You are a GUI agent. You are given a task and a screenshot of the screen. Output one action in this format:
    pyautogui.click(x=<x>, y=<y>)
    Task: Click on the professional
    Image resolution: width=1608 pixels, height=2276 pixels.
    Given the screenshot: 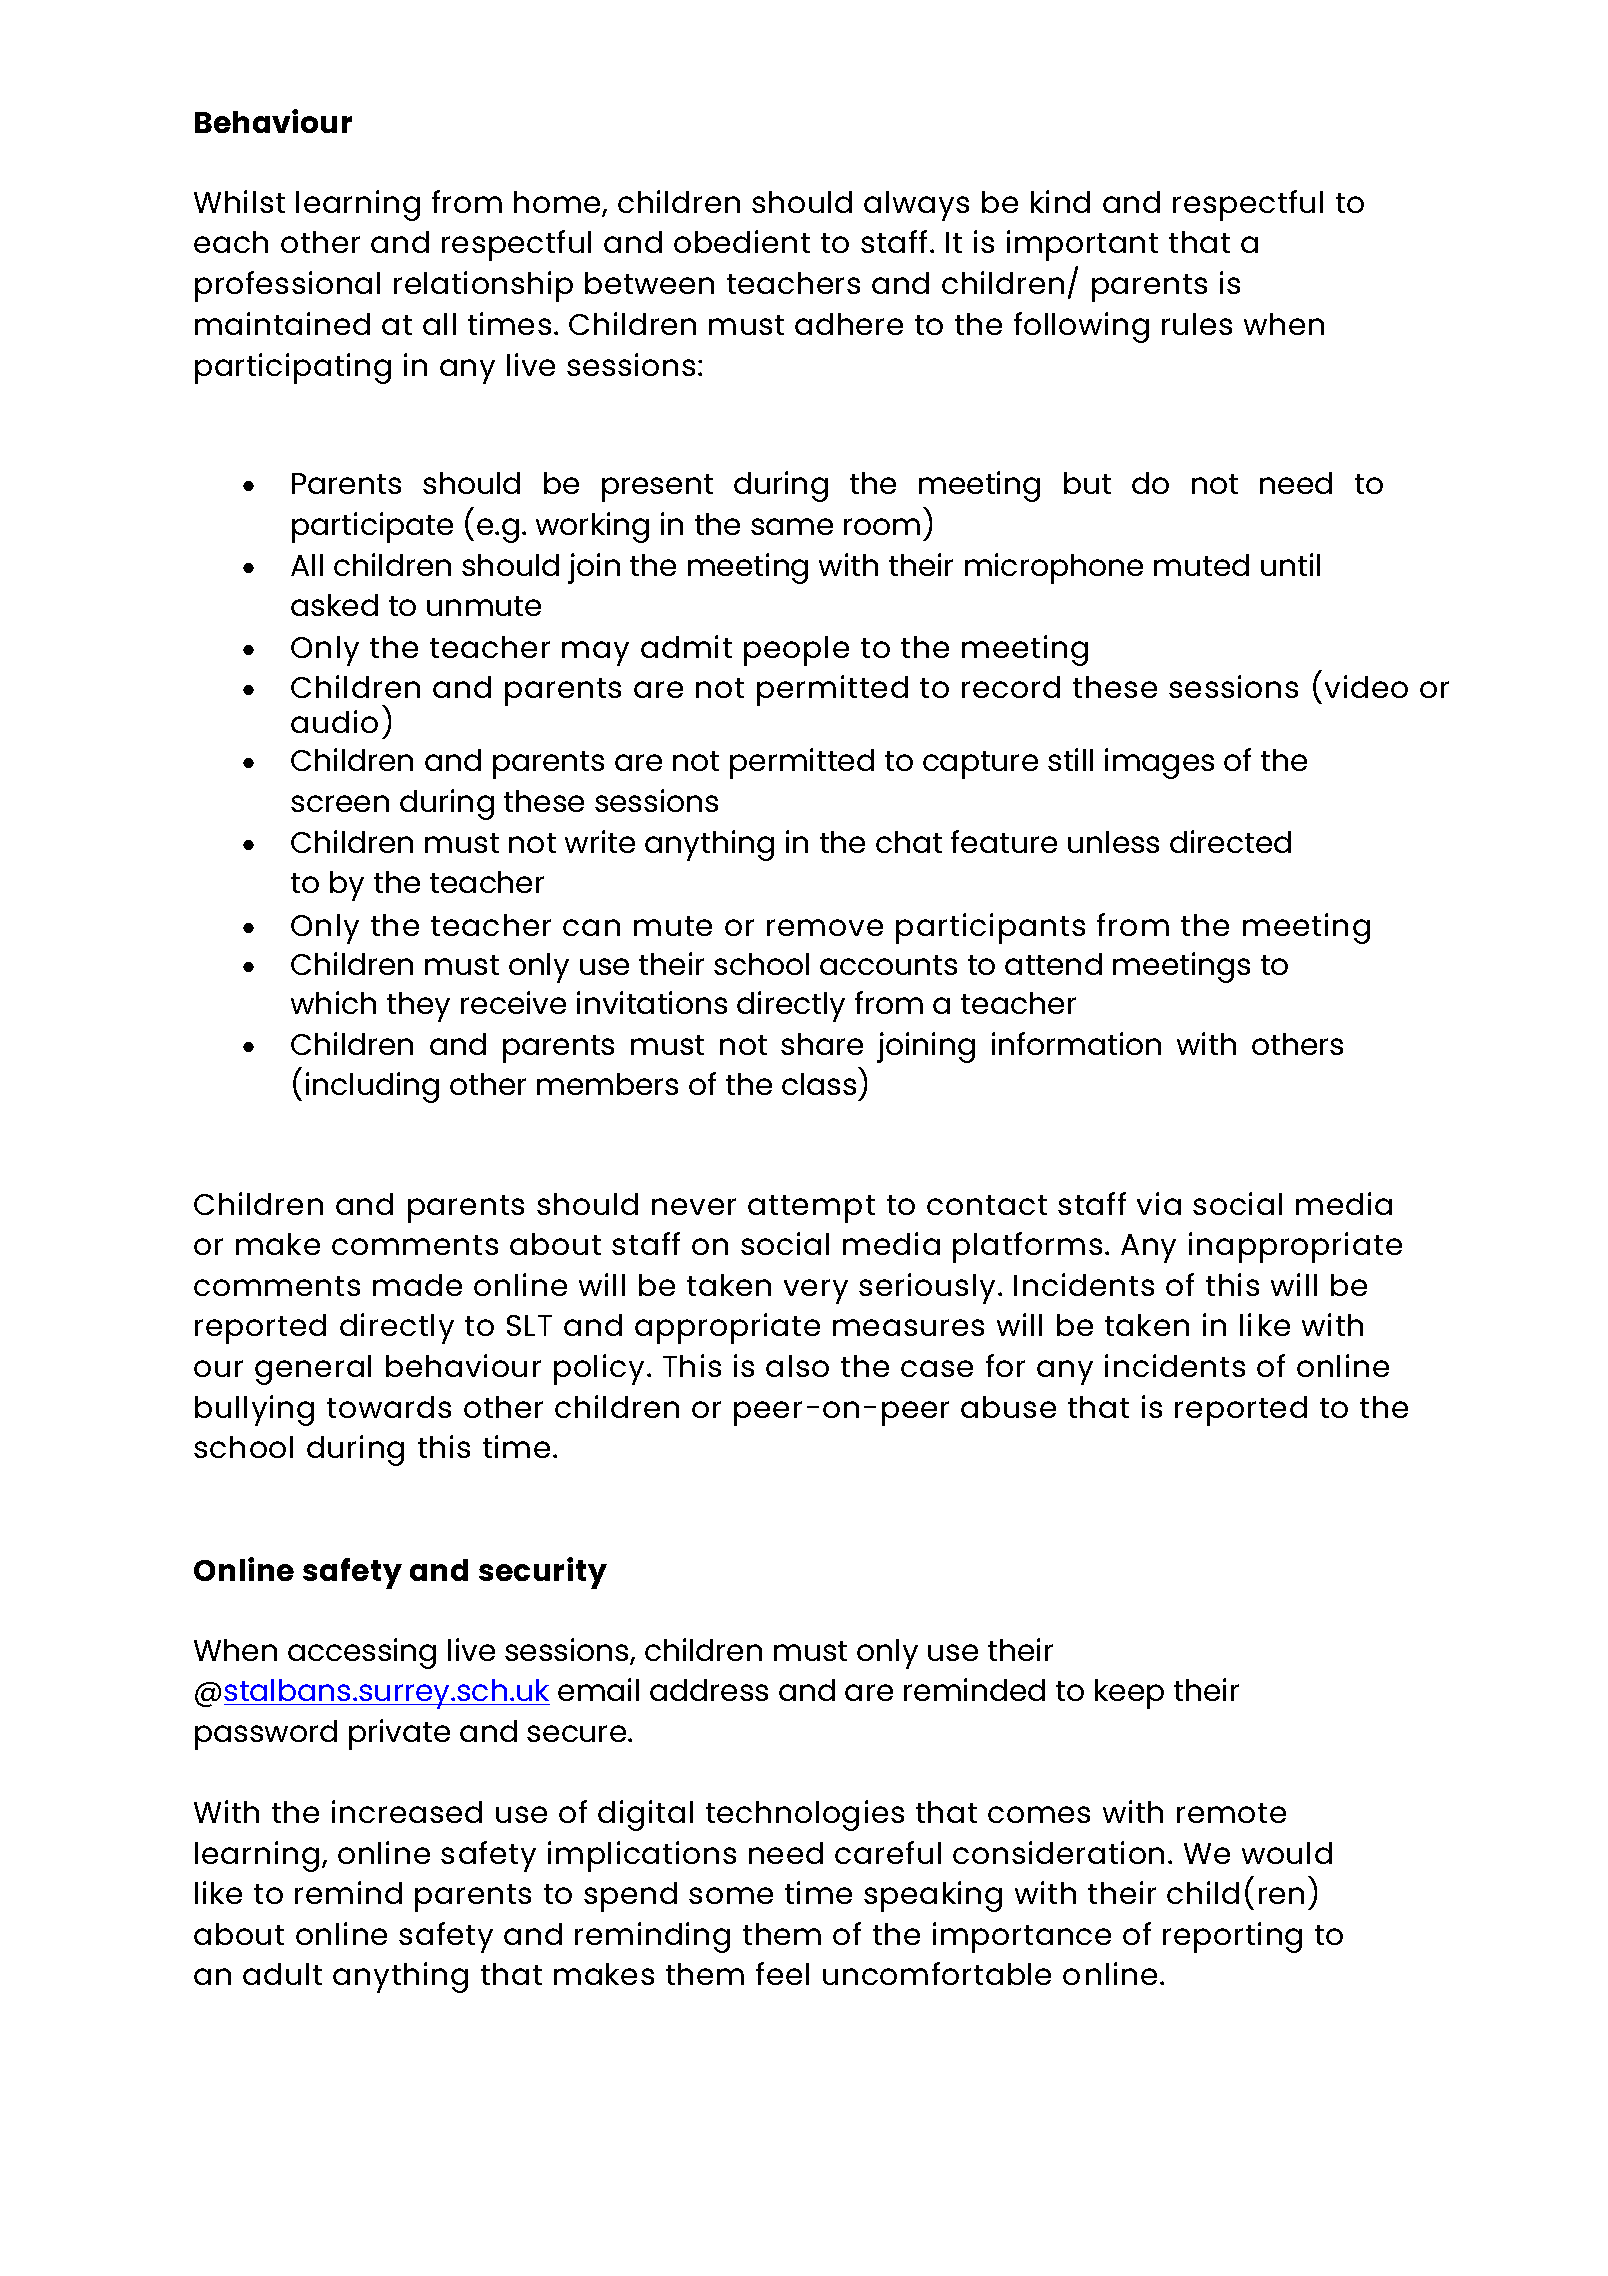 What is the action you would take?
    pyautogui.click(x=287, y=286)
